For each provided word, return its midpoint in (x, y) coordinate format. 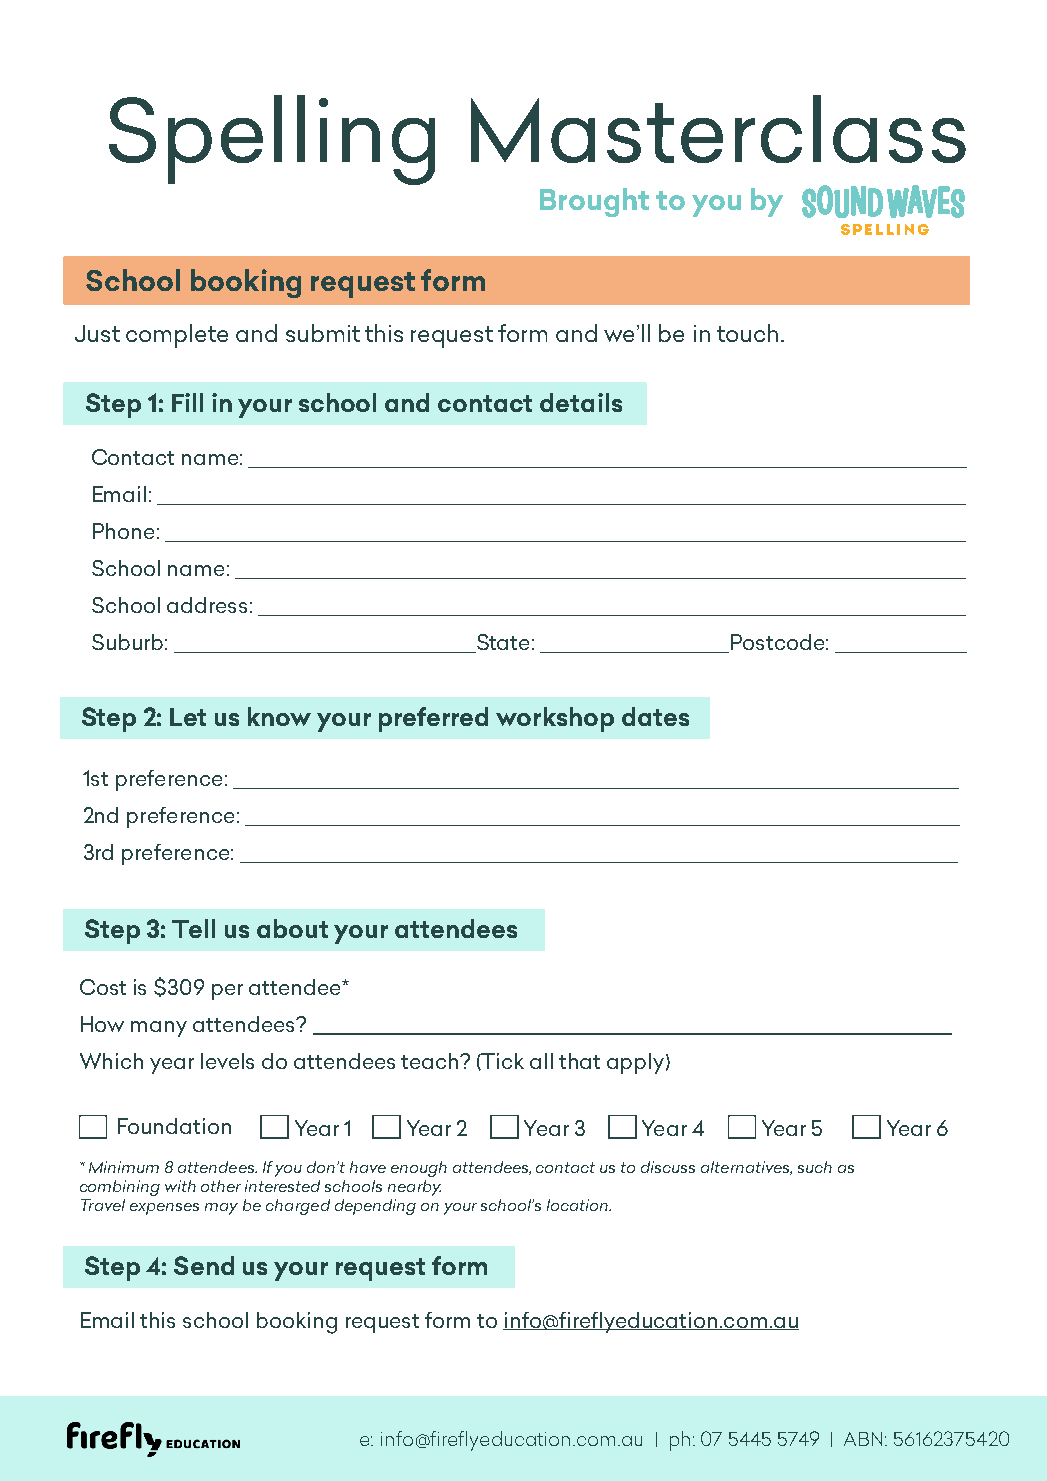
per (227, 992)
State (501, 643)
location (579, 1205)
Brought (594, 202)
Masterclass (718, 129)
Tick (502, 1061)
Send (204, 1265)
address (207, 605)
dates (655, 716)
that (579, 1061)
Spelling (272, 140)
